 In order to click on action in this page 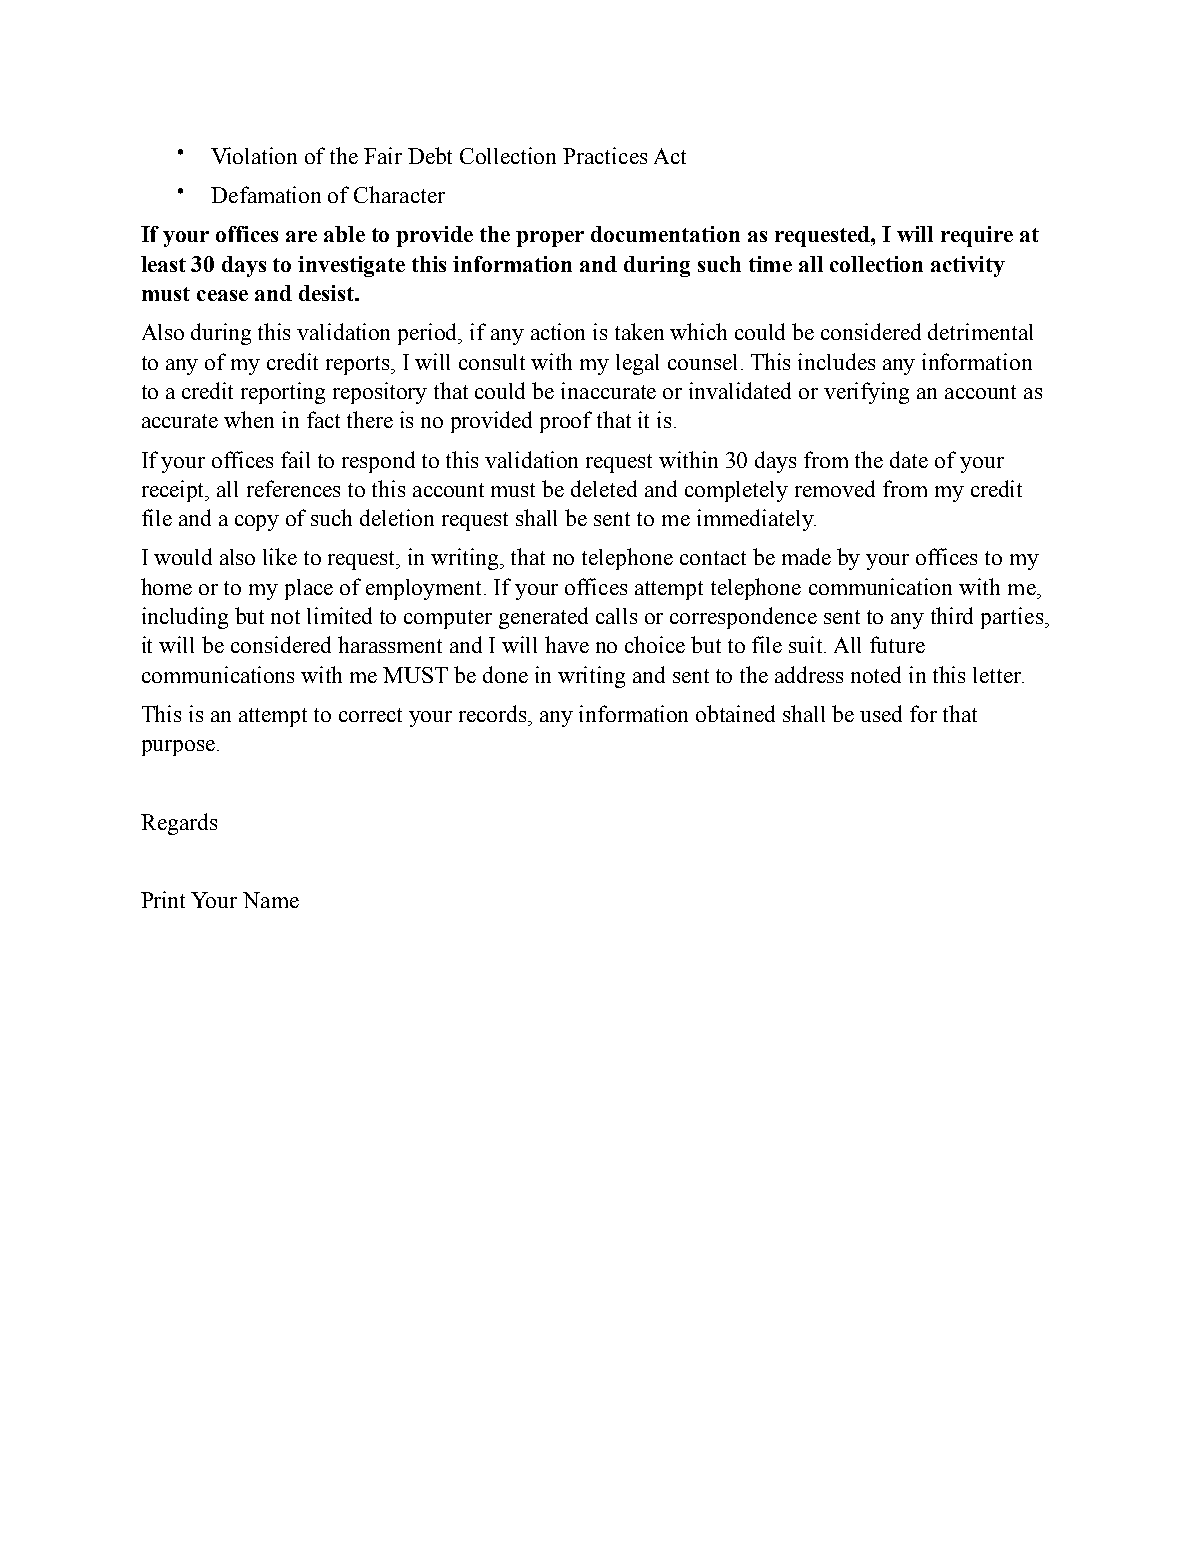, I will do `click(558, 331)`.
